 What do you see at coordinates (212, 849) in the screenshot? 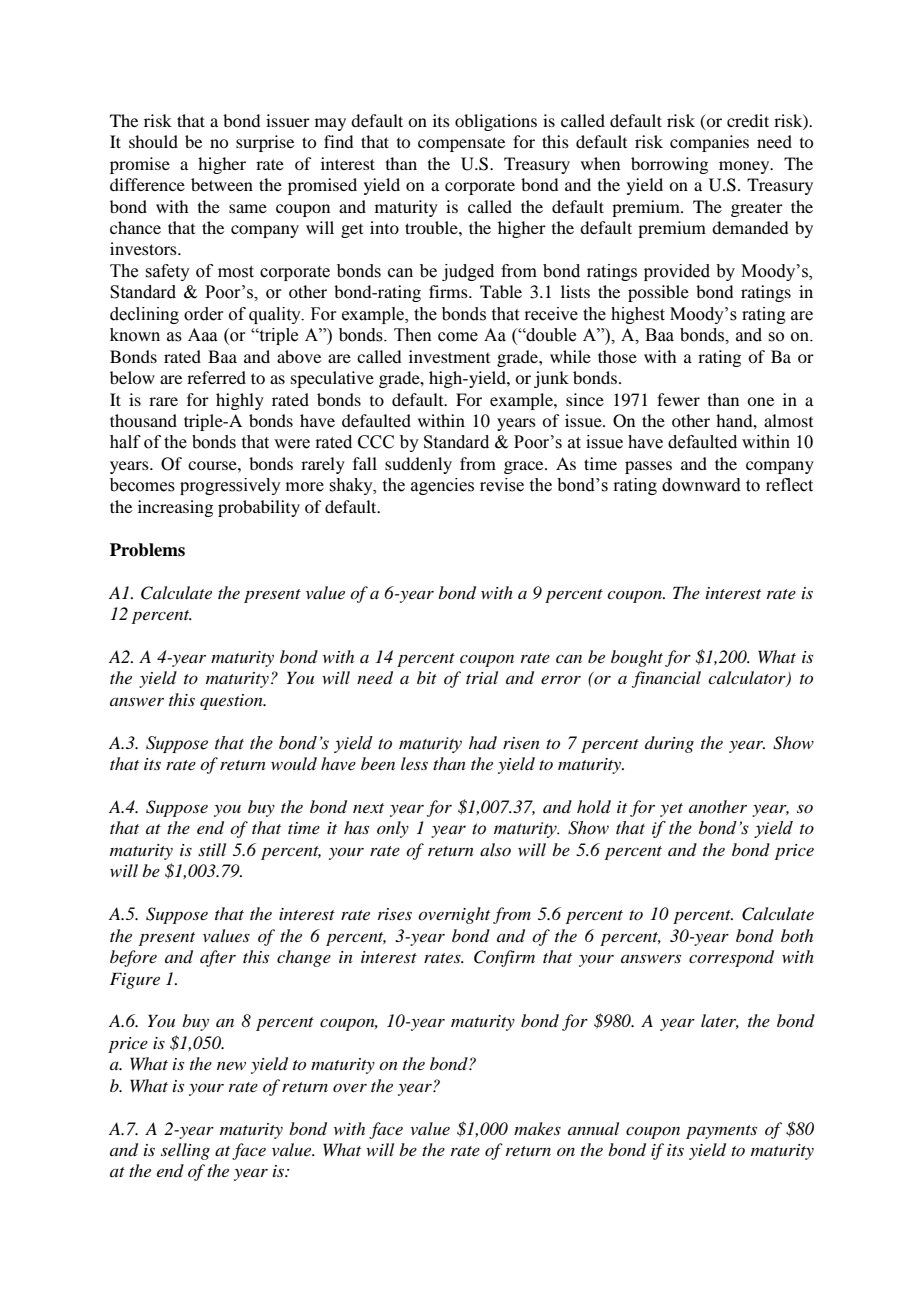
I see `still` at bounding box center [212, 849].
